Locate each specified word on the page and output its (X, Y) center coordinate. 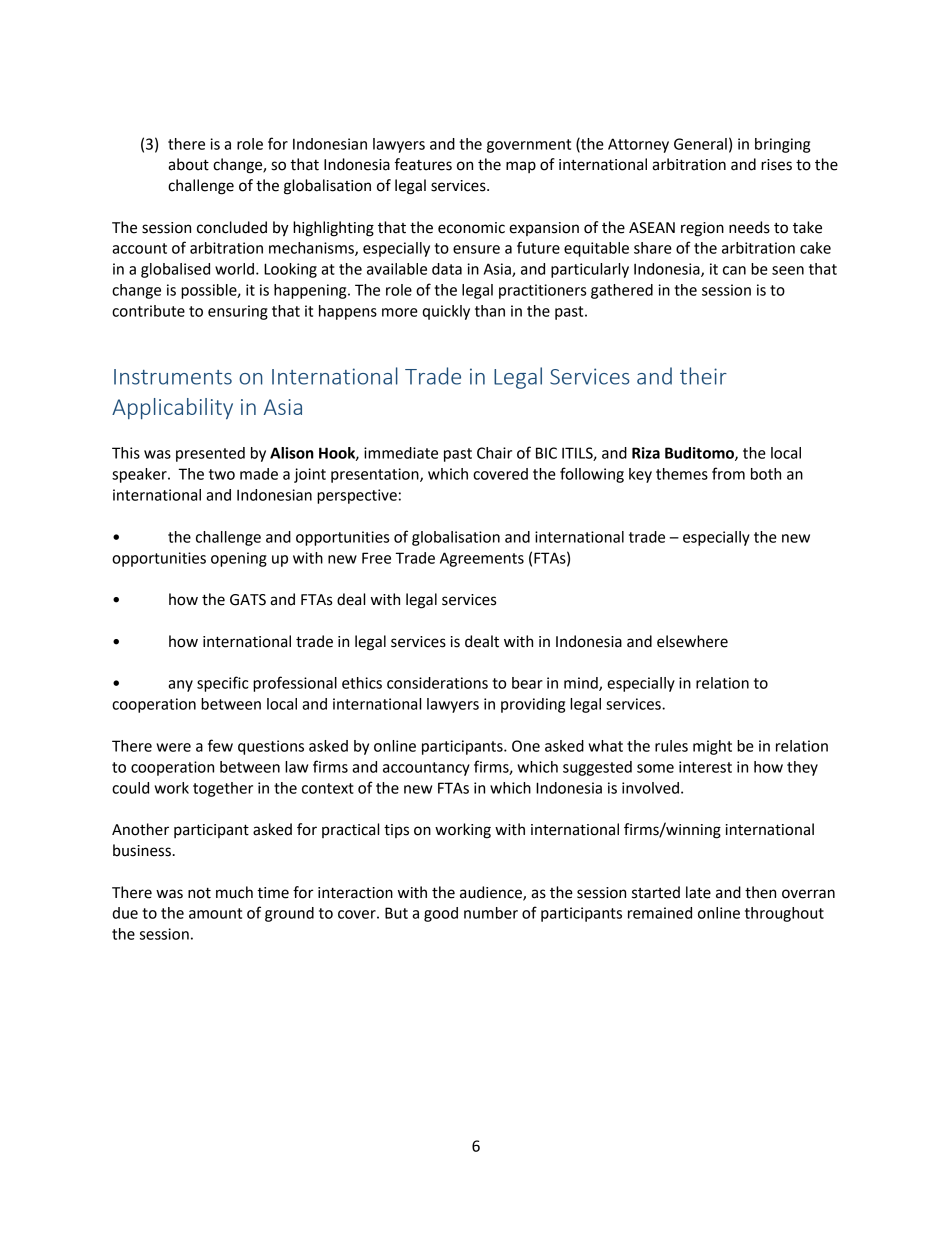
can (734, 270)
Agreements (482, 559)
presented (210, 454)
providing (533, 705)
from (728, 473)
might (712, 747)
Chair (494, 453)
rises (776, 165)
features (423, 164)
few (220, 745)
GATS (248, 600)
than (490, 311)
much (234, 892)
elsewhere (692, 641)
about (188, 164)
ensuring (238, 312)
